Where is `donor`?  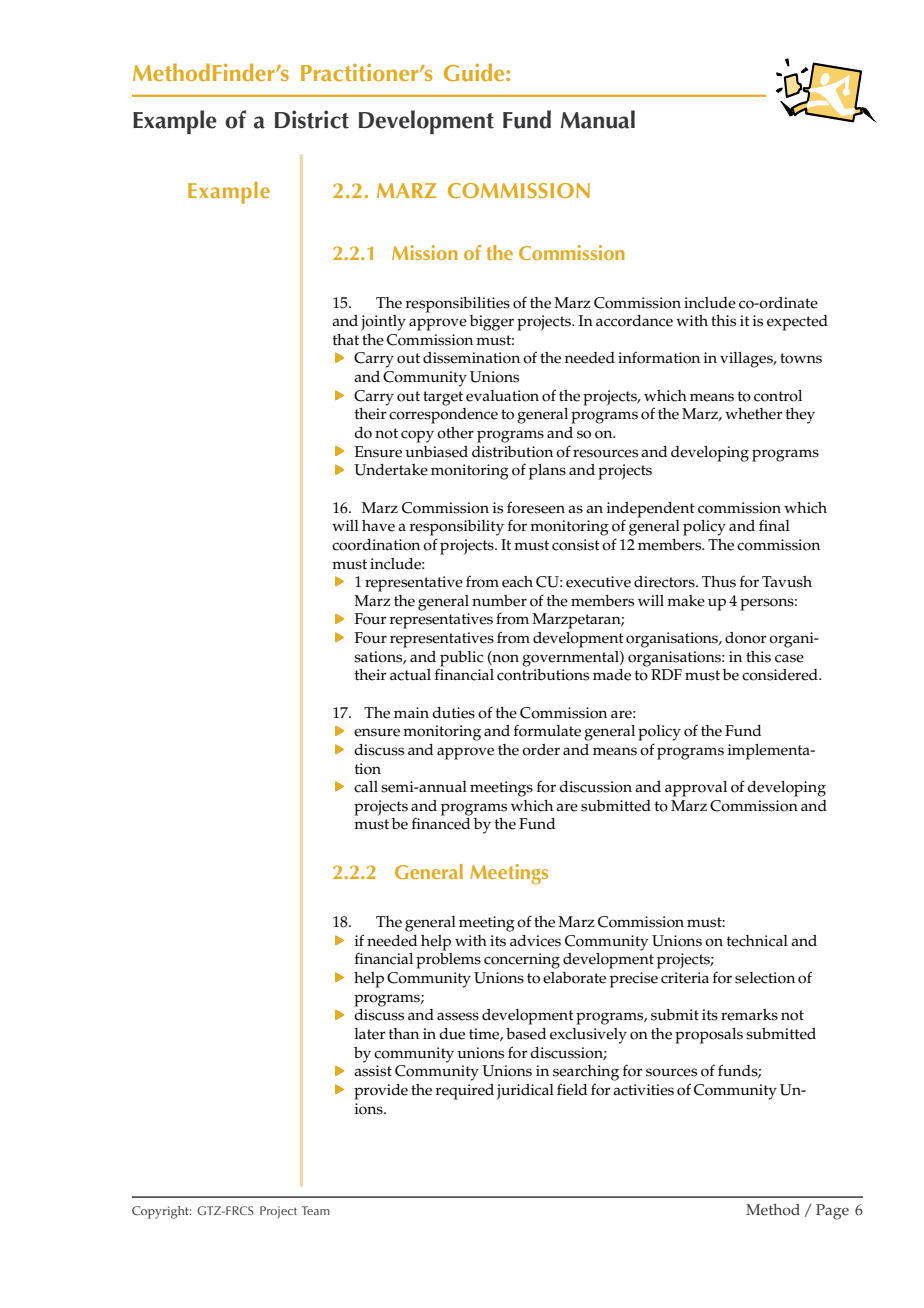
donor is located at coordinates (746, 638).
